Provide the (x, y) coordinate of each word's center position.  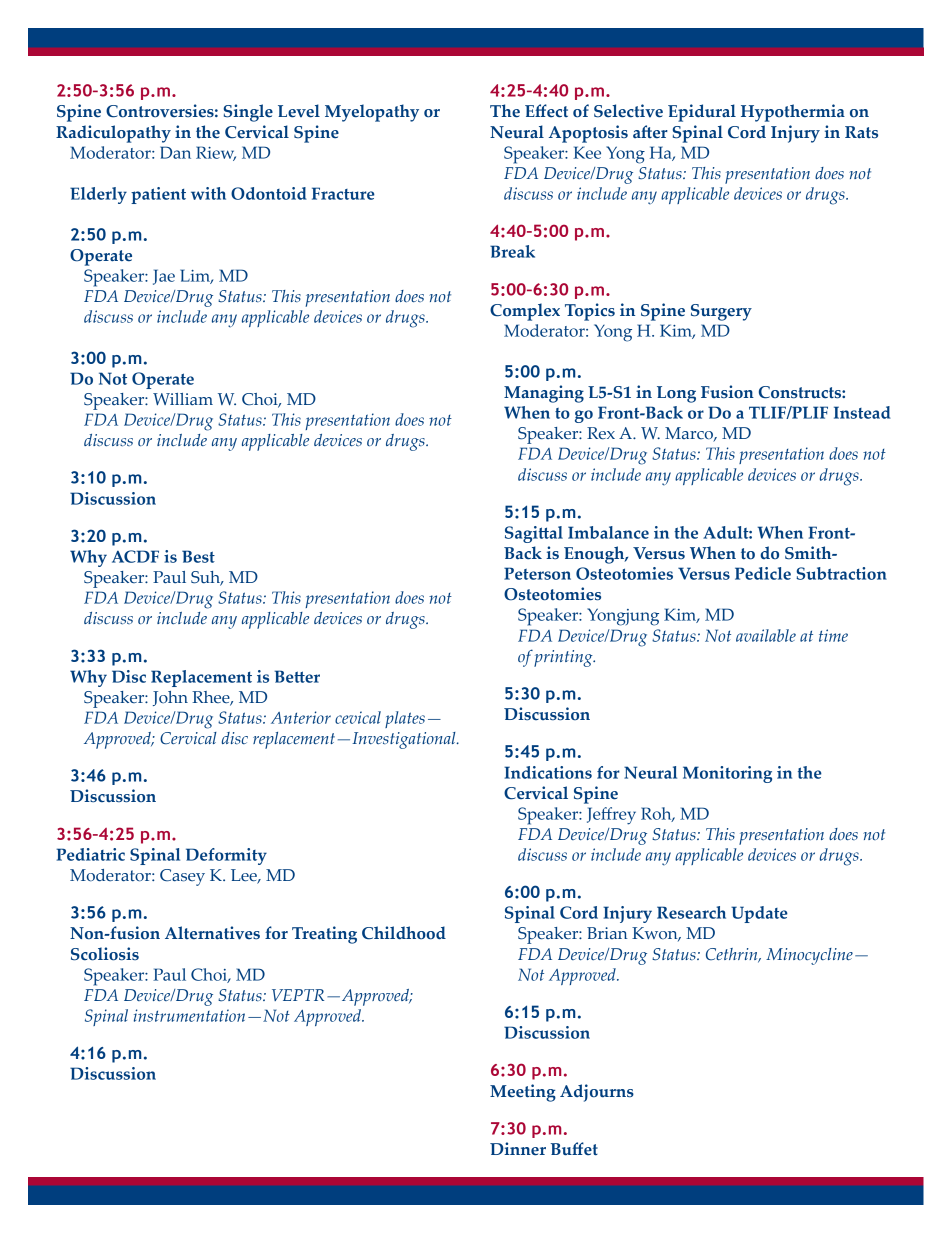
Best (198, 556)
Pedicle (763, 573)
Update (759, 914)
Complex (525, 312)
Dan (175, 152)
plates (405, 719)
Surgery (721, 312)
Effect (546, 111)
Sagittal (534, 534)
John (170, 698)
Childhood (404, 933)
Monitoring (727, 774)
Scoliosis (105, 954)
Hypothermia (793, 113)
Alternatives (212, 933)
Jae (164, 277)
